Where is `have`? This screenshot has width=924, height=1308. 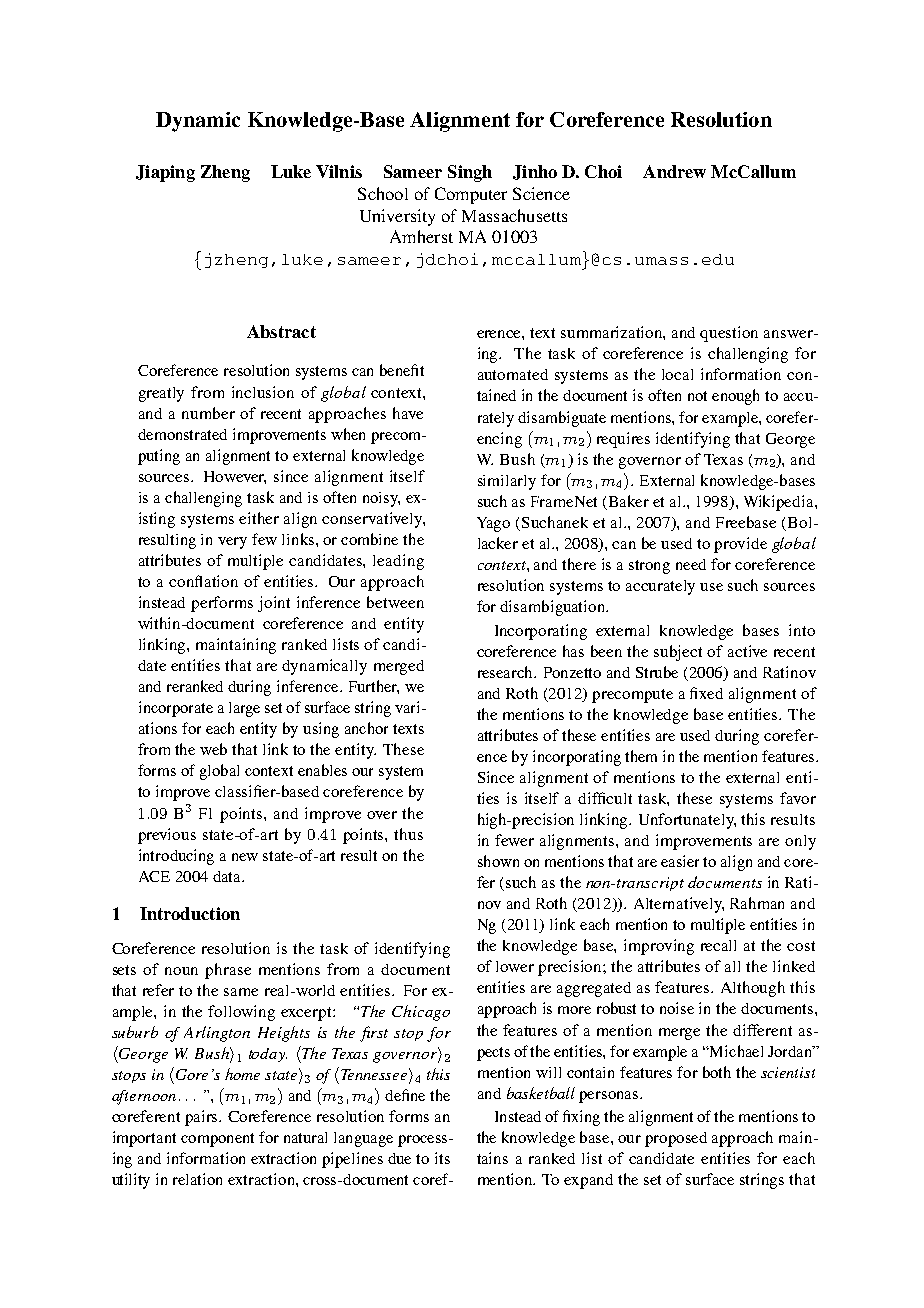 have is located at coordinates (408, 413).
